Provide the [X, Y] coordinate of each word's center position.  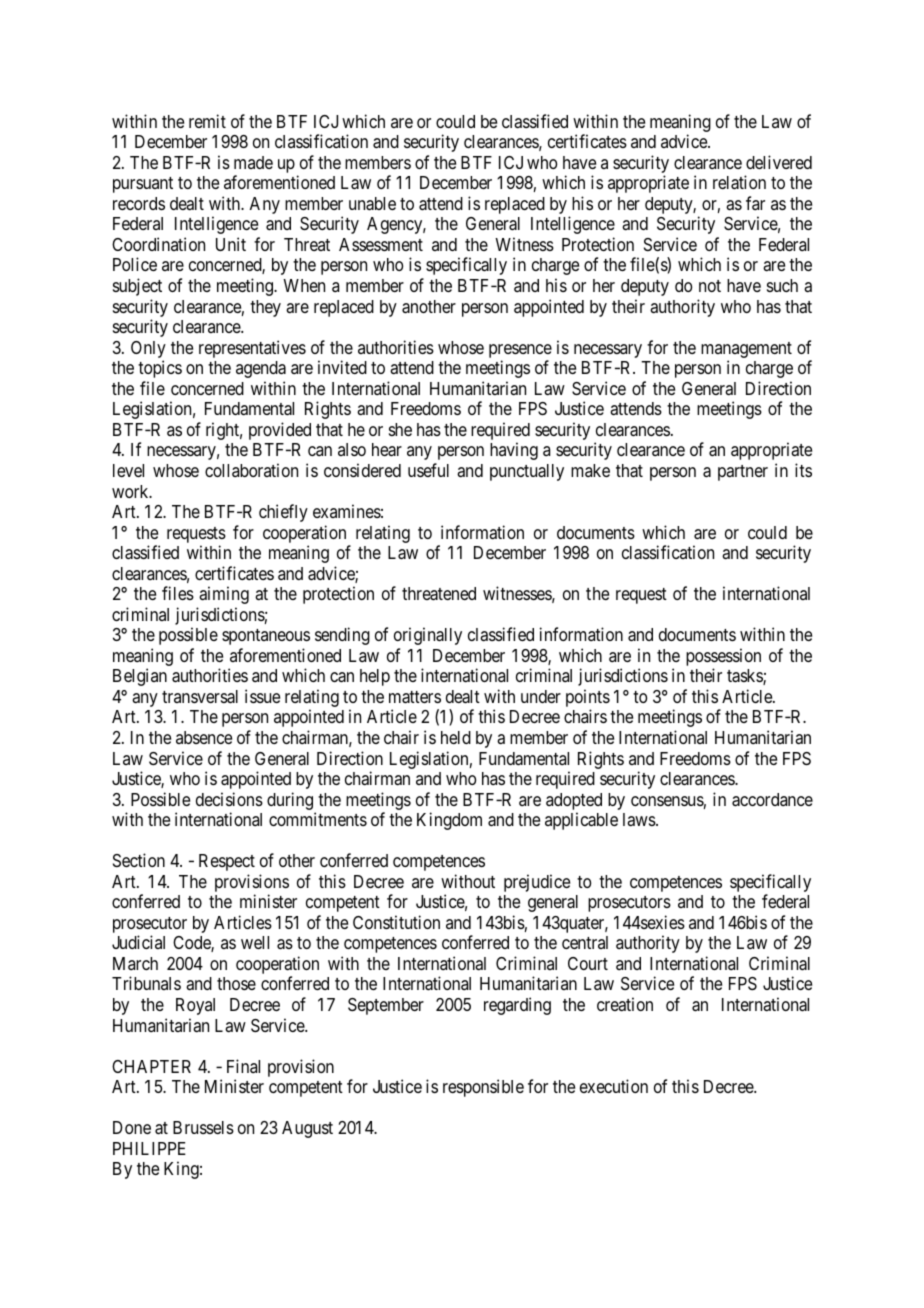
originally [428, 636]
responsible [483, 1088]
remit [207, 121]
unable [372, 204]
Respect [227, 862]
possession [723, 658]
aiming [224, 595]
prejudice [537, 883]
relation [739, 182]
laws [640, 819]
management [746, 350]
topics [160, 369]
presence [520, 351]
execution [614, 1086]
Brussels [203, 1127]
